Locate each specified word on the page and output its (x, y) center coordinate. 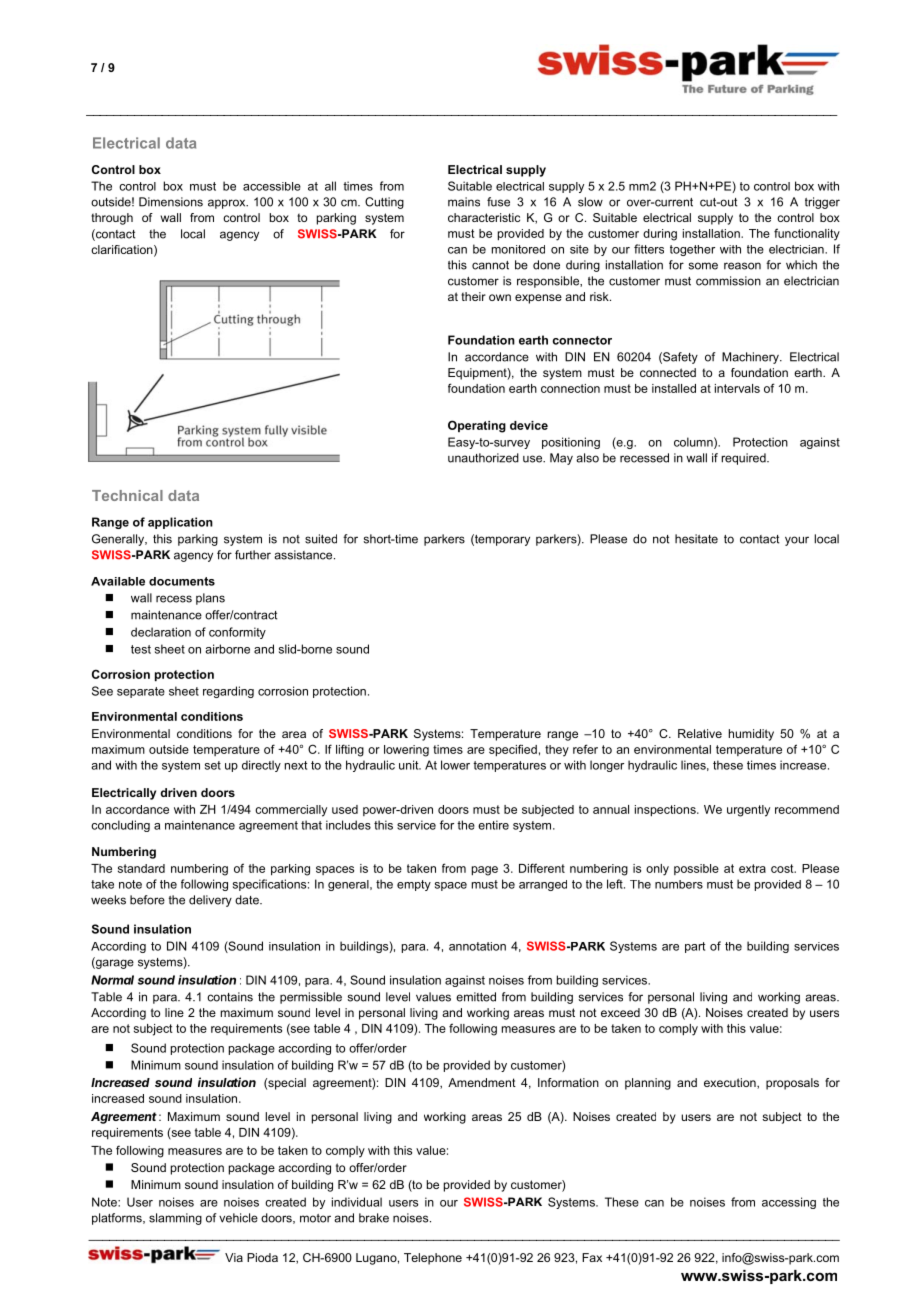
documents (182, 581)
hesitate (696, 539)
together (692, 250)
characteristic (484, 217)
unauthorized (483, 458)
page (485, 871)
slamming (175, 1219)
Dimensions (171, 202)
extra (752, 868)
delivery (210, 901)
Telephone (433, 1259)
